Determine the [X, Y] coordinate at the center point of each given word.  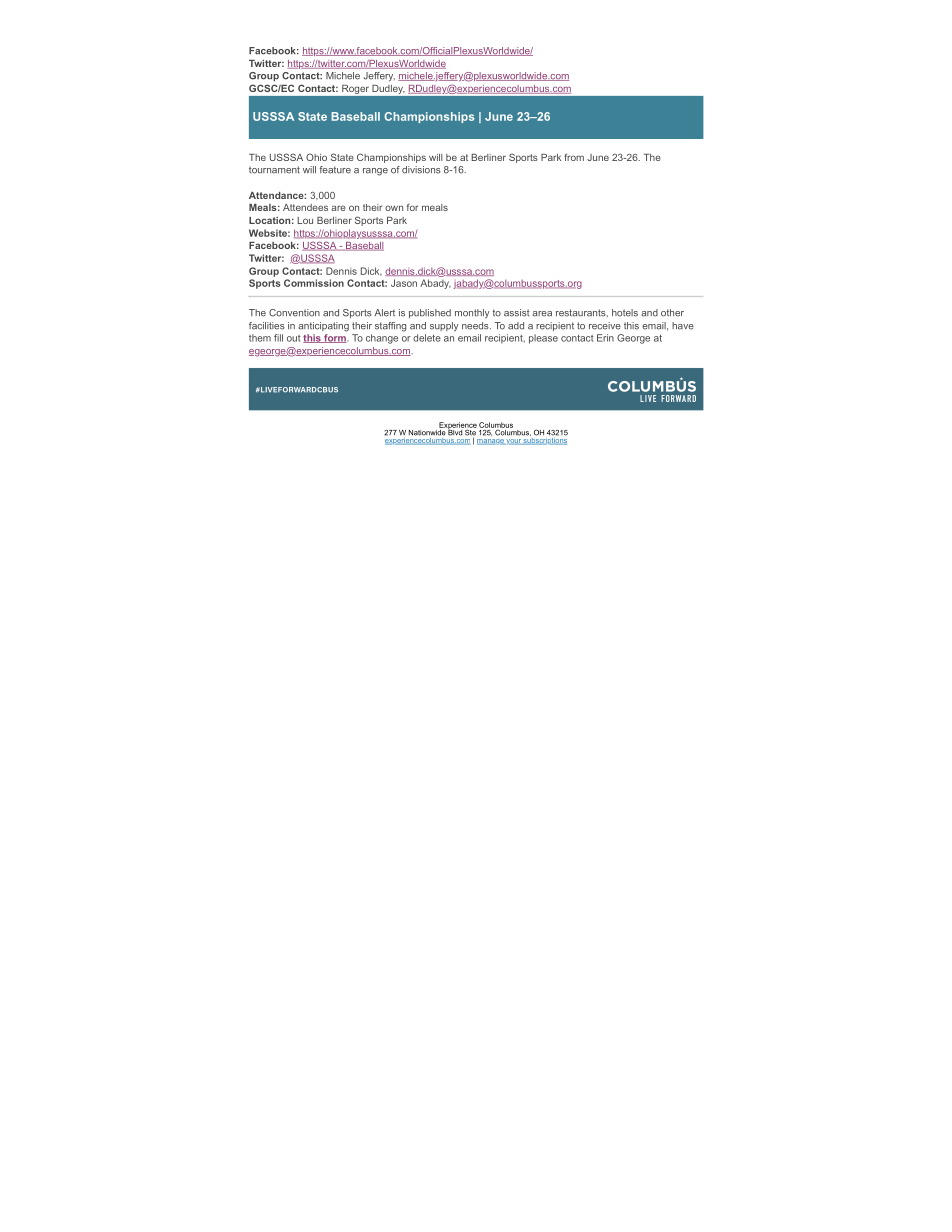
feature [335, 170]
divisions [421, 170]
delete [427, 338]
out [293, 338]
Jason [404, 283]
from [574, 157]
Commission [314, 283]
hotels [625, 313]
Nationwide [428, 431]
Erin [605, 338]
